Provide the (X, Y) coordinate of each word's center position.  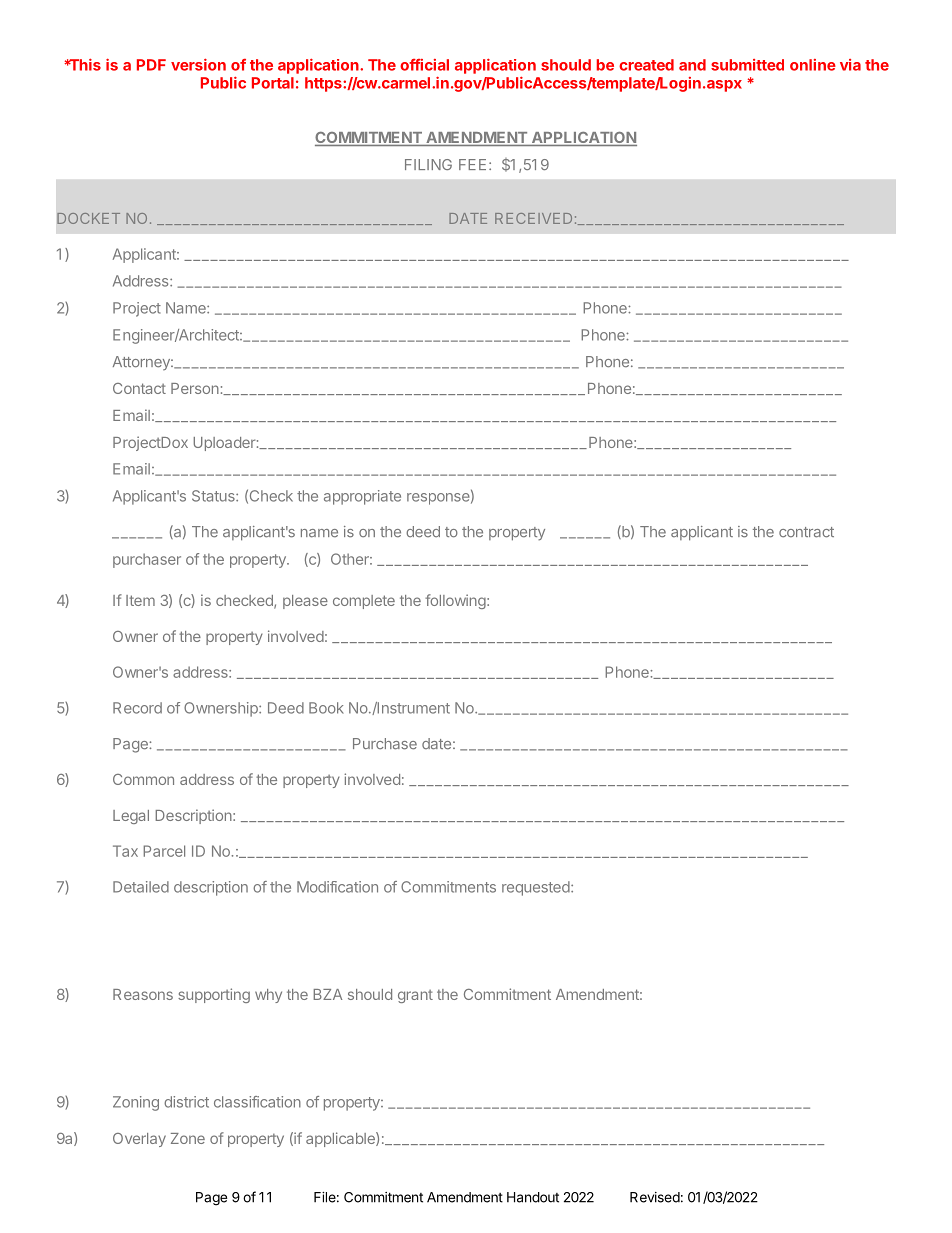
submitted (747, 65)
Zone (188, 1138)
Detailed (141, 887)
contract (806, 532)
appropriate (362, 497)
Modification (337, 887)
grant (415, 996)
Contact (139, 388)
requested (537, 888)
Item (140, 600)
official (424, 65)
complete (364, 602)
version (198, 64)
